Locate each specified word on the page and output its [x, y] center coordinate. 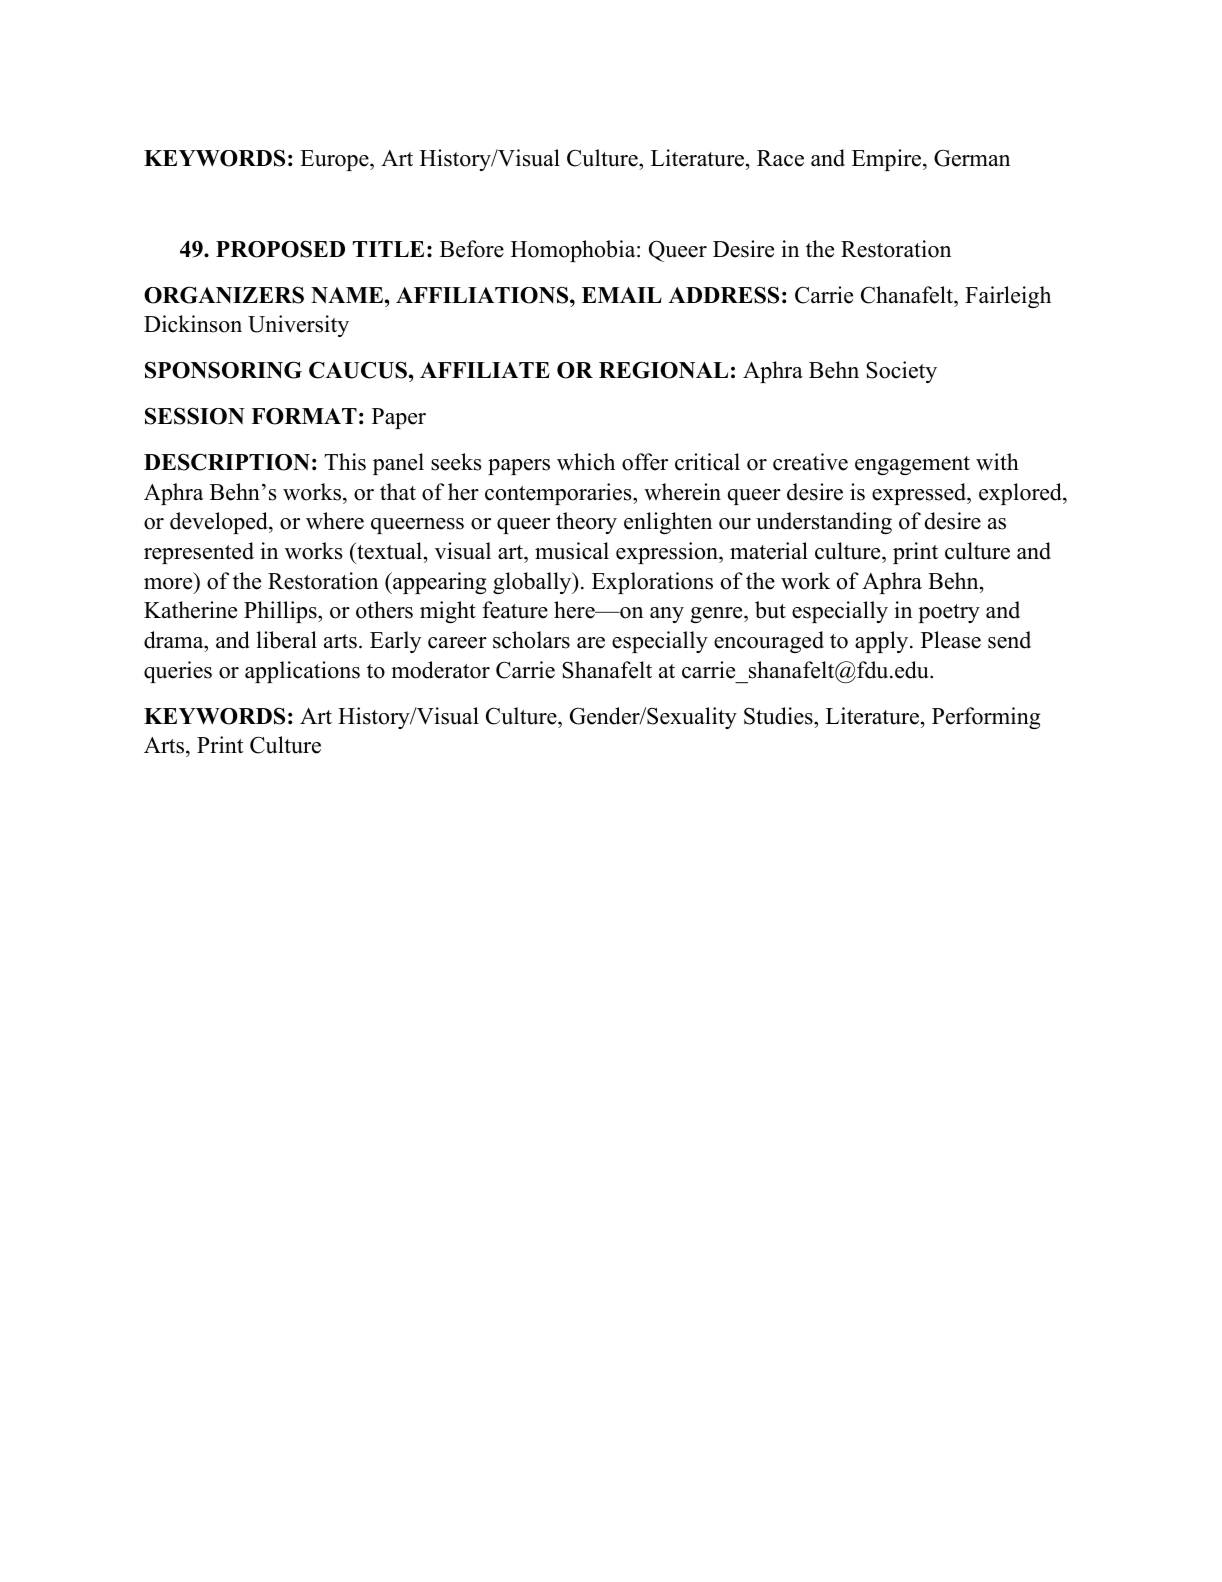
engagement [912, 465]
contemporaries [559, 494]
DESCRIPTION [227, 462]
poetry [949, 613]
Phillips [281, 612]
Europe [335, 160]
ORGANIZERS [224, 295]
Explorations [652, 583]
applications [302, 672]
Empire [888, 160]
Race [780, 158]
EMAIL [622, 295]
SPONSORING [223, 370]
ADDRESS [724, 295]
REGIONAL [663, 370]
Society [901, 372]
